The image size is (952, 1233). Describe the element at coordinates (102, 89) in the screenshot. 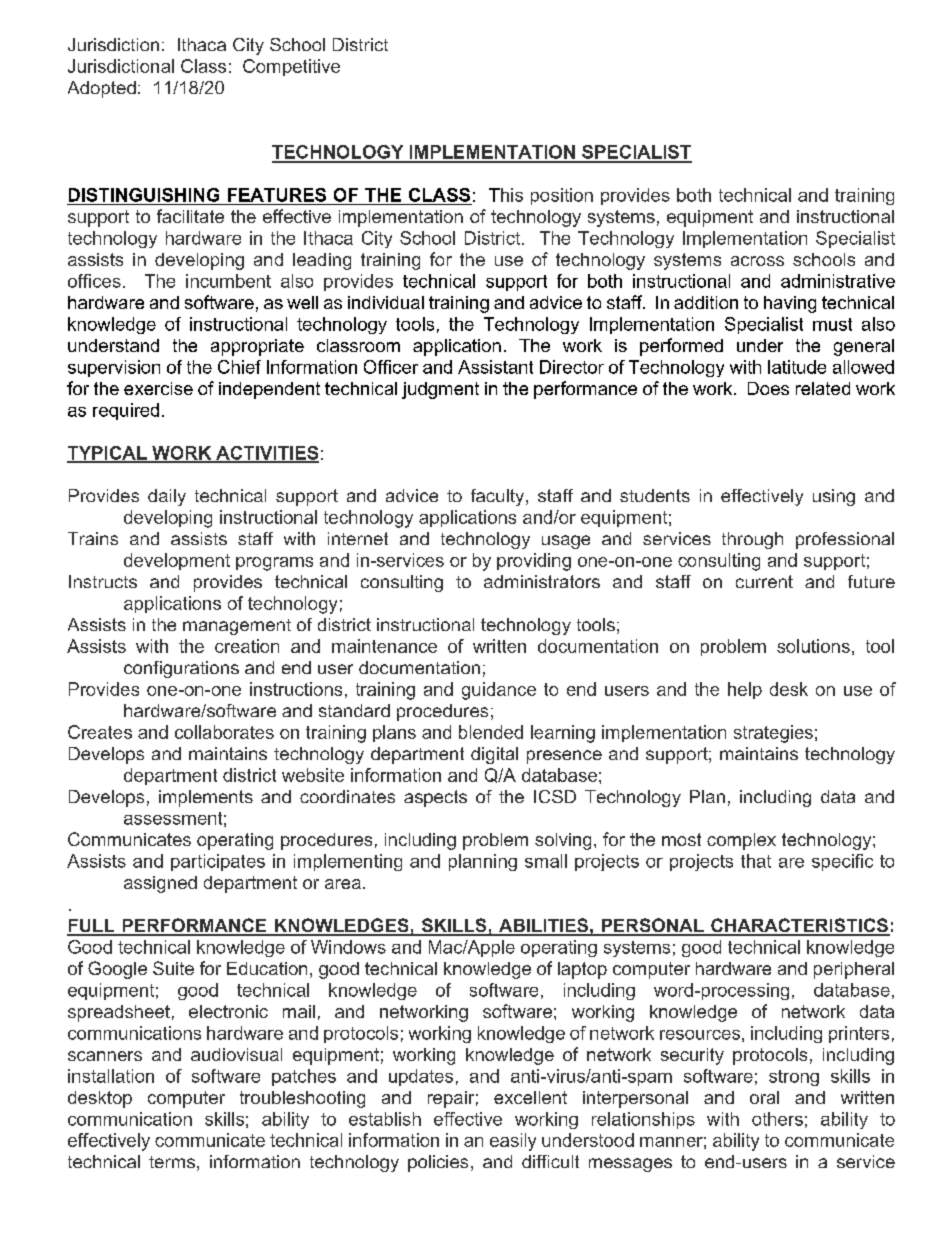

I see `Adopted` at that location.
